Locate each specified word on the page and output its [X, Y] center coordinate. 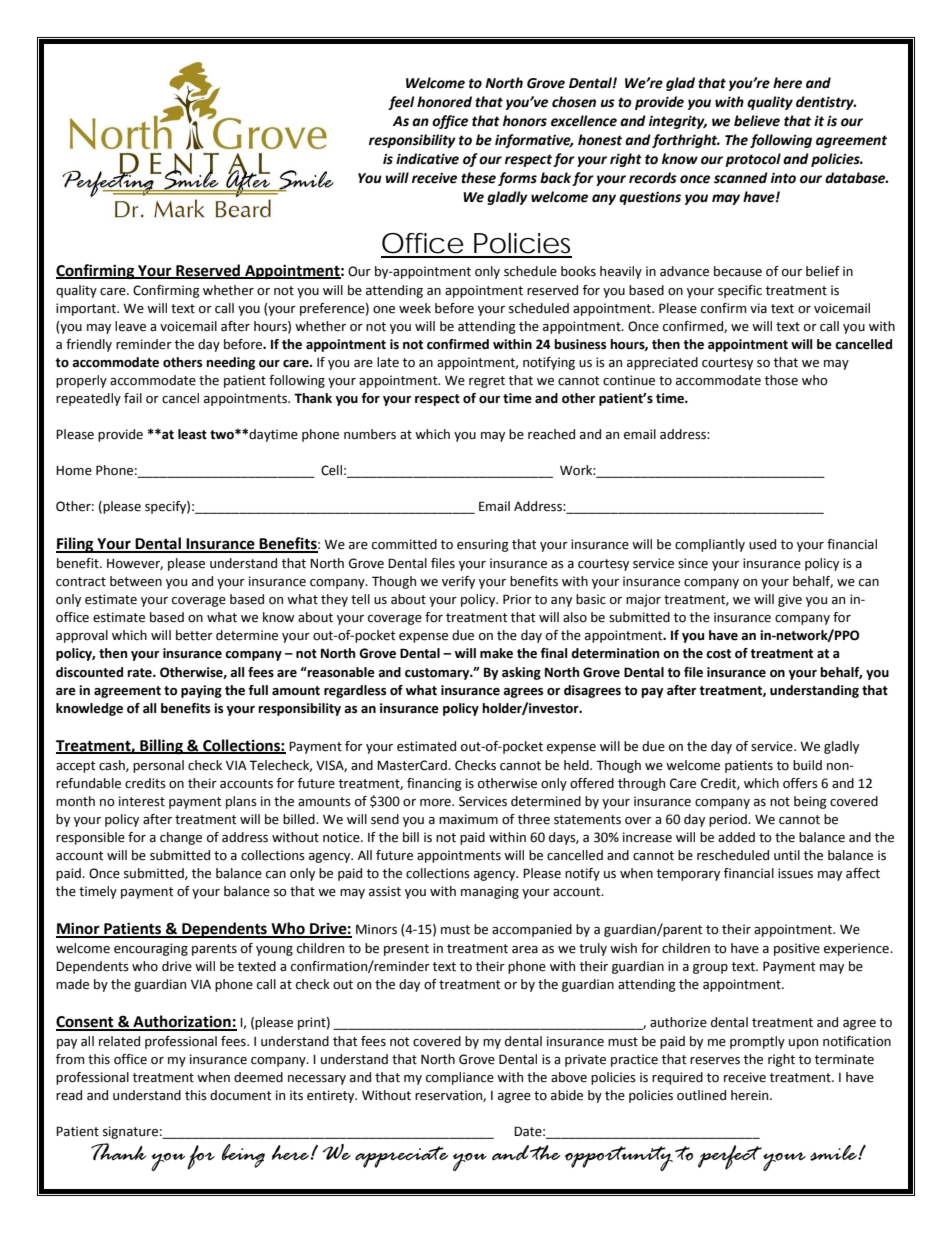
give [790, 600]
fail [133, 398]
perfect [730, 1157]
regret [487, 382]
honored [444, 102]
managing [490, 892]
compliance [460, 1078]
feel [401, 103]
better [194, 635]
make [496, 653]
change [181, 838]
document [240, 1095]
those [781, 380]
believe [757, 121]
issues [795, 873]
